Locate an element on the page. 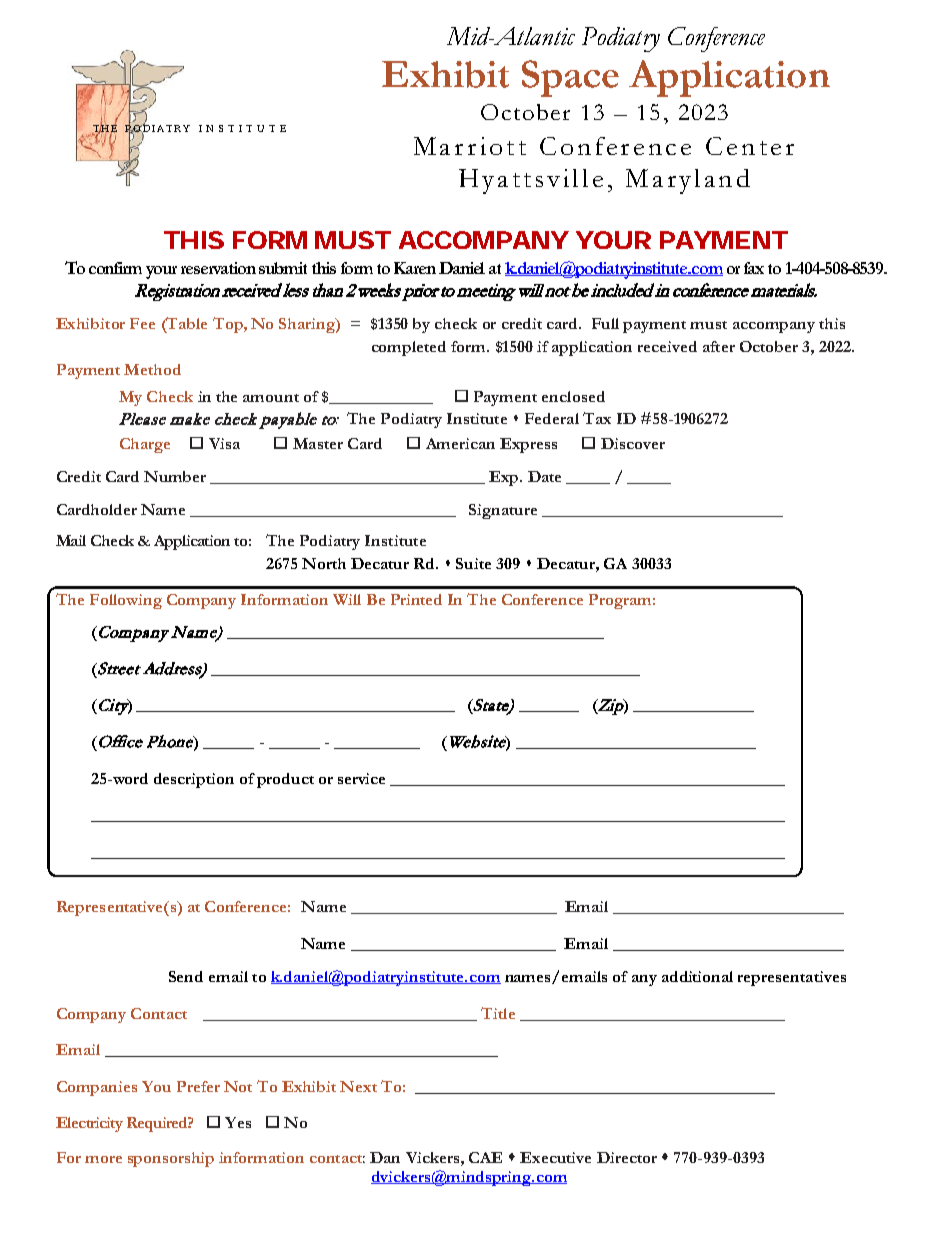 The height and width of the document is (1233, 952). Director is located at coordinates (627, 1157).
